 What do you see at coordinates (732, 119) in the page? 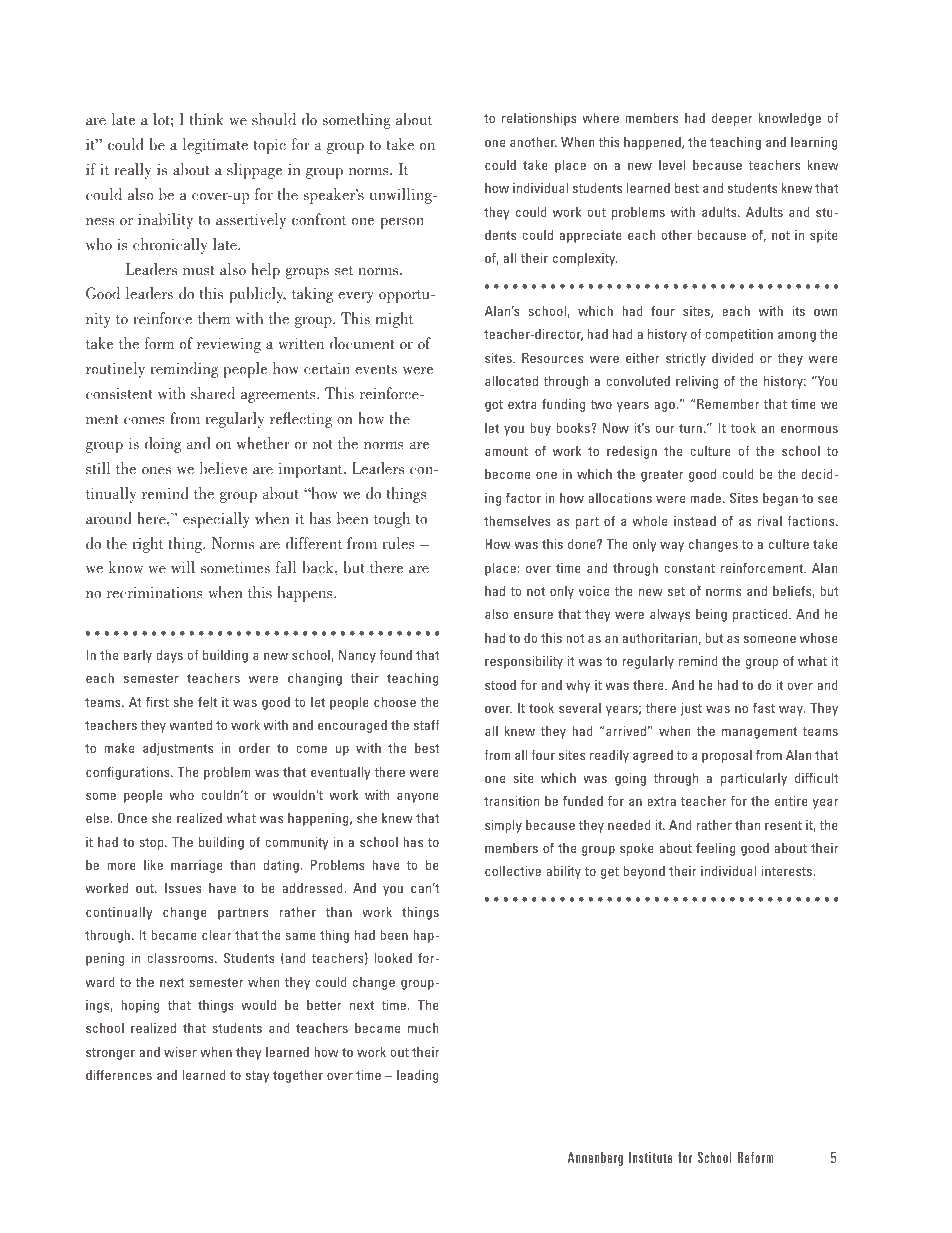
I see `deeper` at bounding box center [732, 119].
